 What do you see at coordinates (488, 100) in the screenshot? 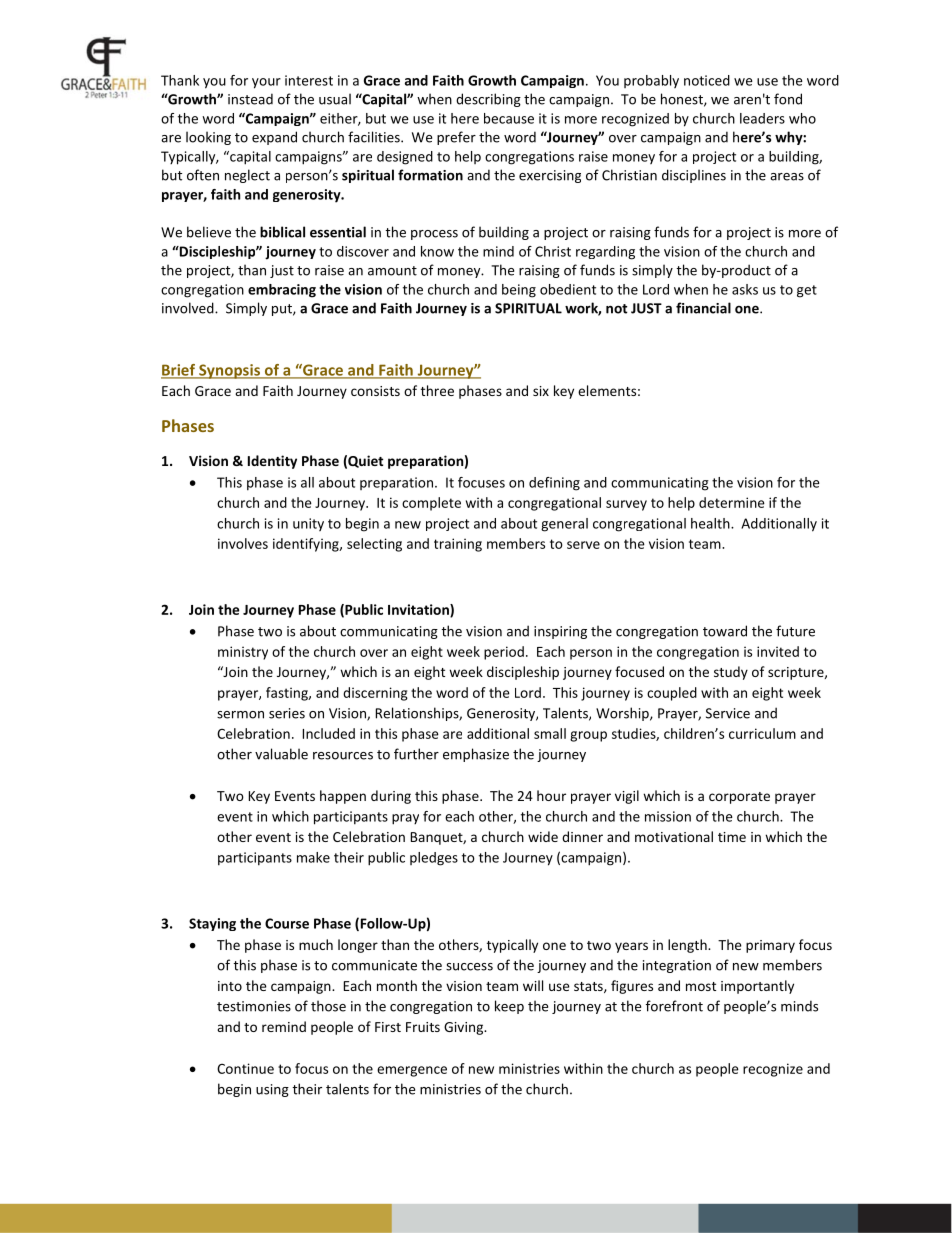
I see `describing` at bounding box center [488, 100].
